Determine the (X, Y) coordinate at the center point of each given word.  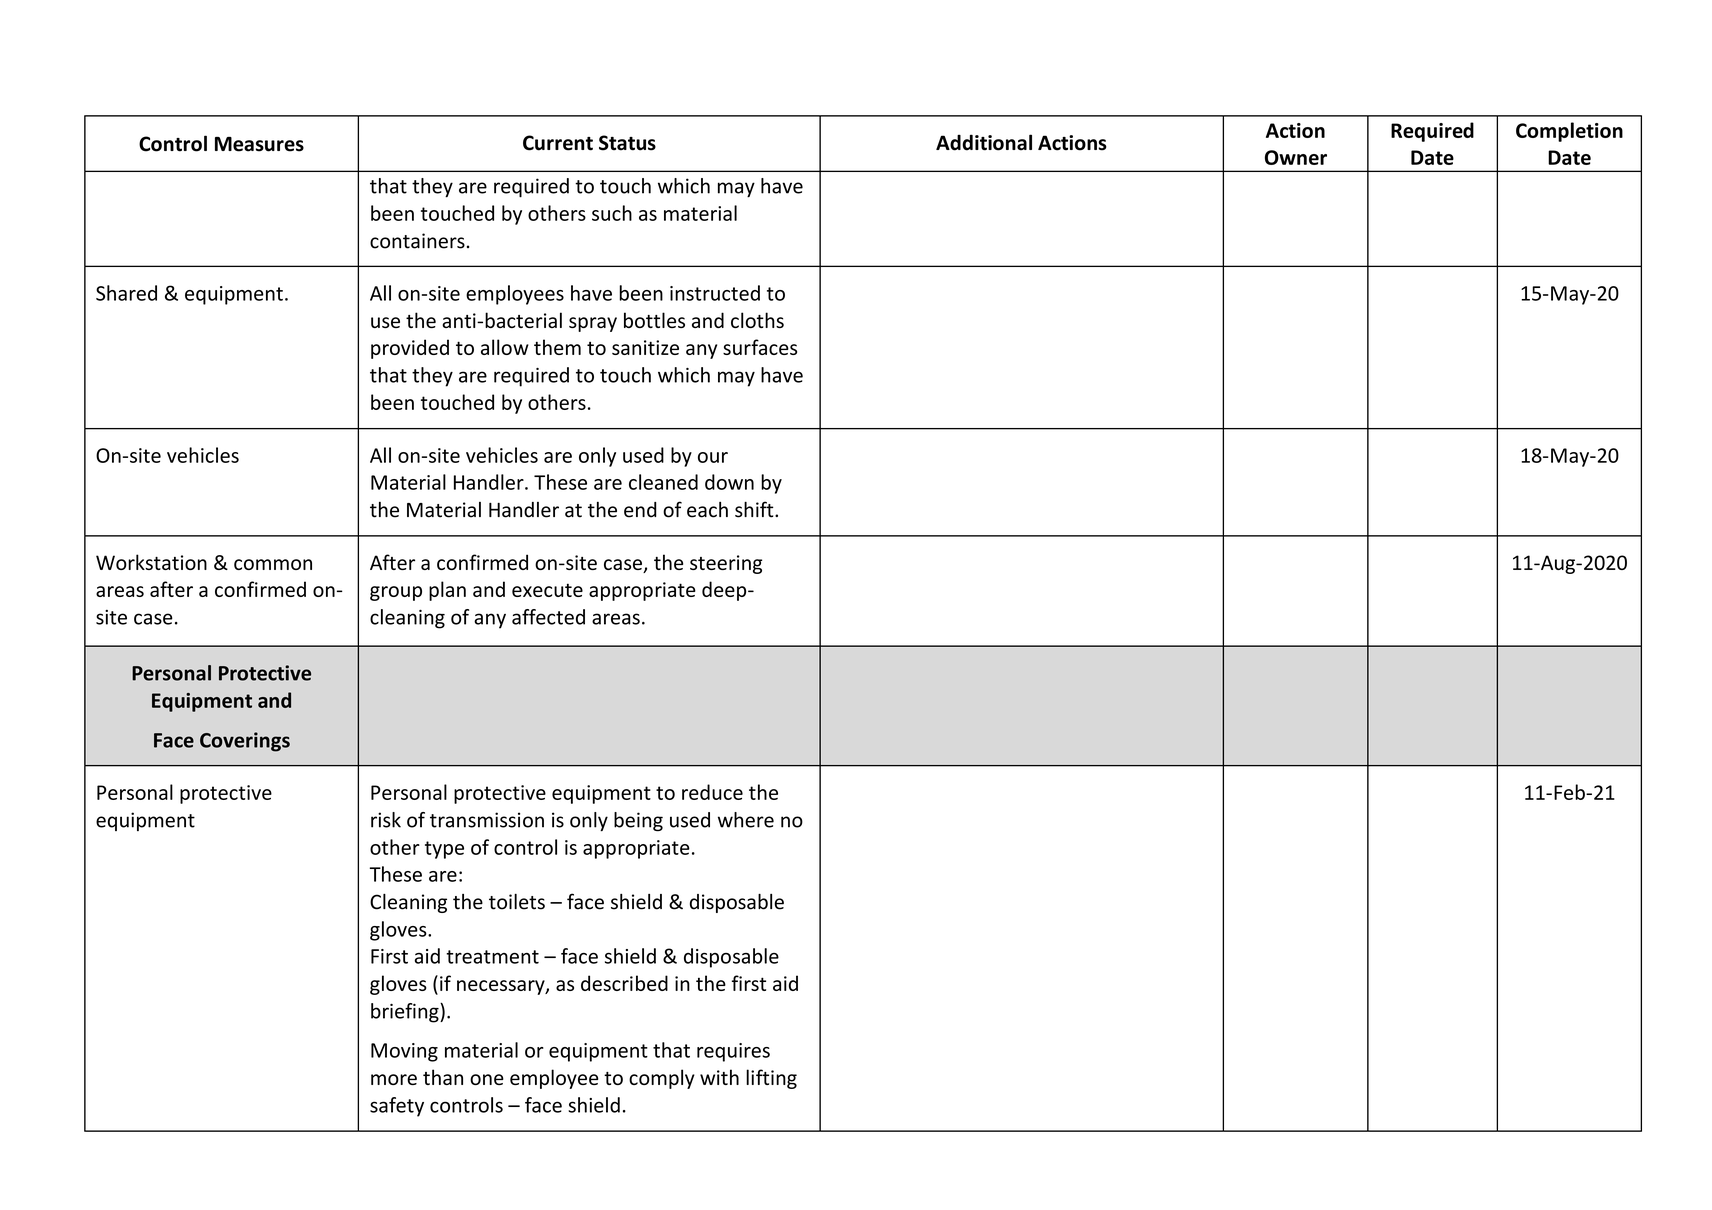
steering (726, 564)
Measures (259, 144)
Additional (984, 142)
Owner (1296, 157)
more (394, 1079)
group (396, 593)
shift (755, 509)
